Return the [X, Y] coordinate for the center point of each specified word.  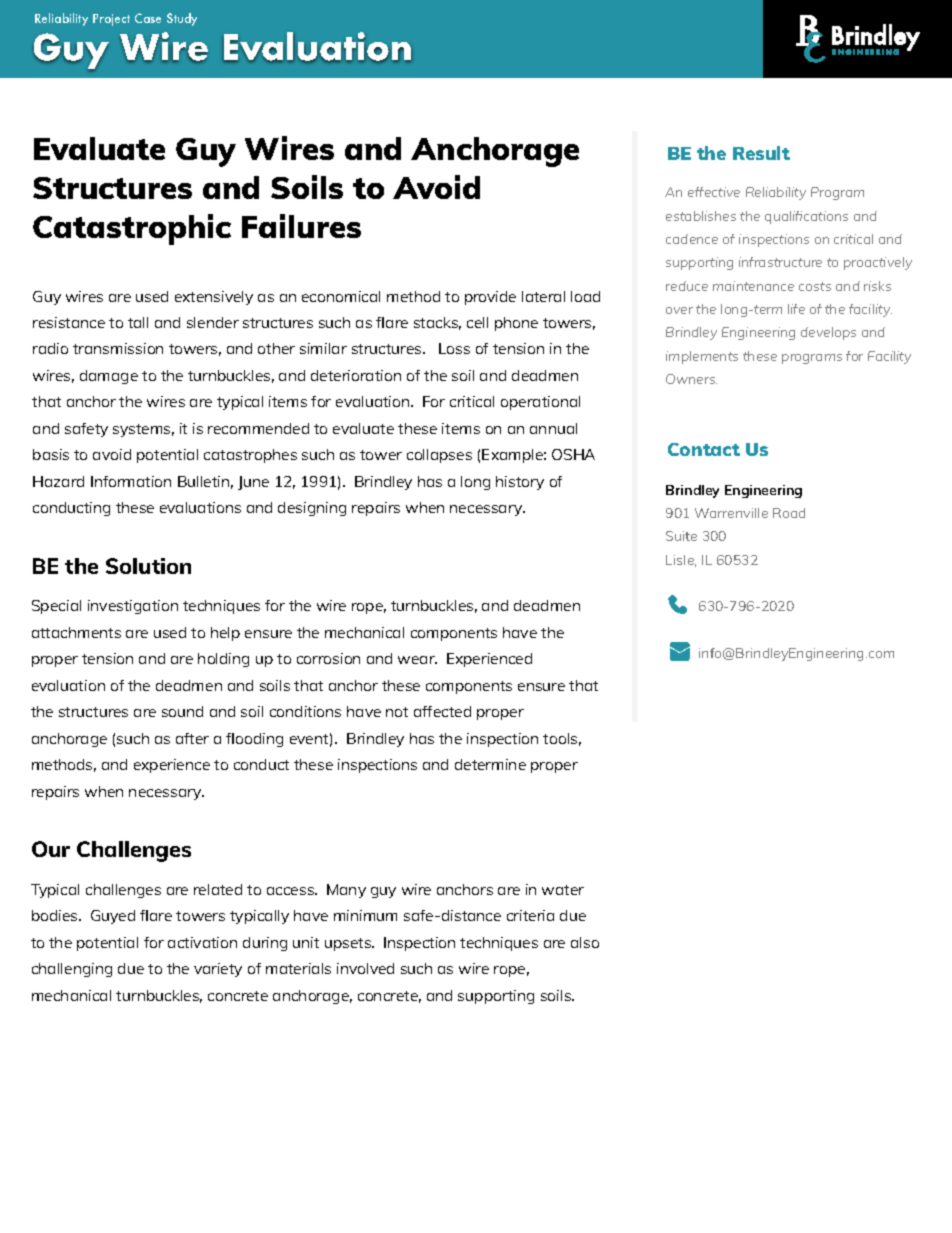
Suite [681, 536]
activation [202, 942]
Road [789, 513]
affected [442, 711]
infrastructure [780, 262]
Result [761, 153]
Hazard [58, 481]
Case [148, 18]
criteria [530, 915]
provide [490, 298]
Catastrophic [132, 229]
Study [182, 19]
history [520, 483]
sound [182, 711]
